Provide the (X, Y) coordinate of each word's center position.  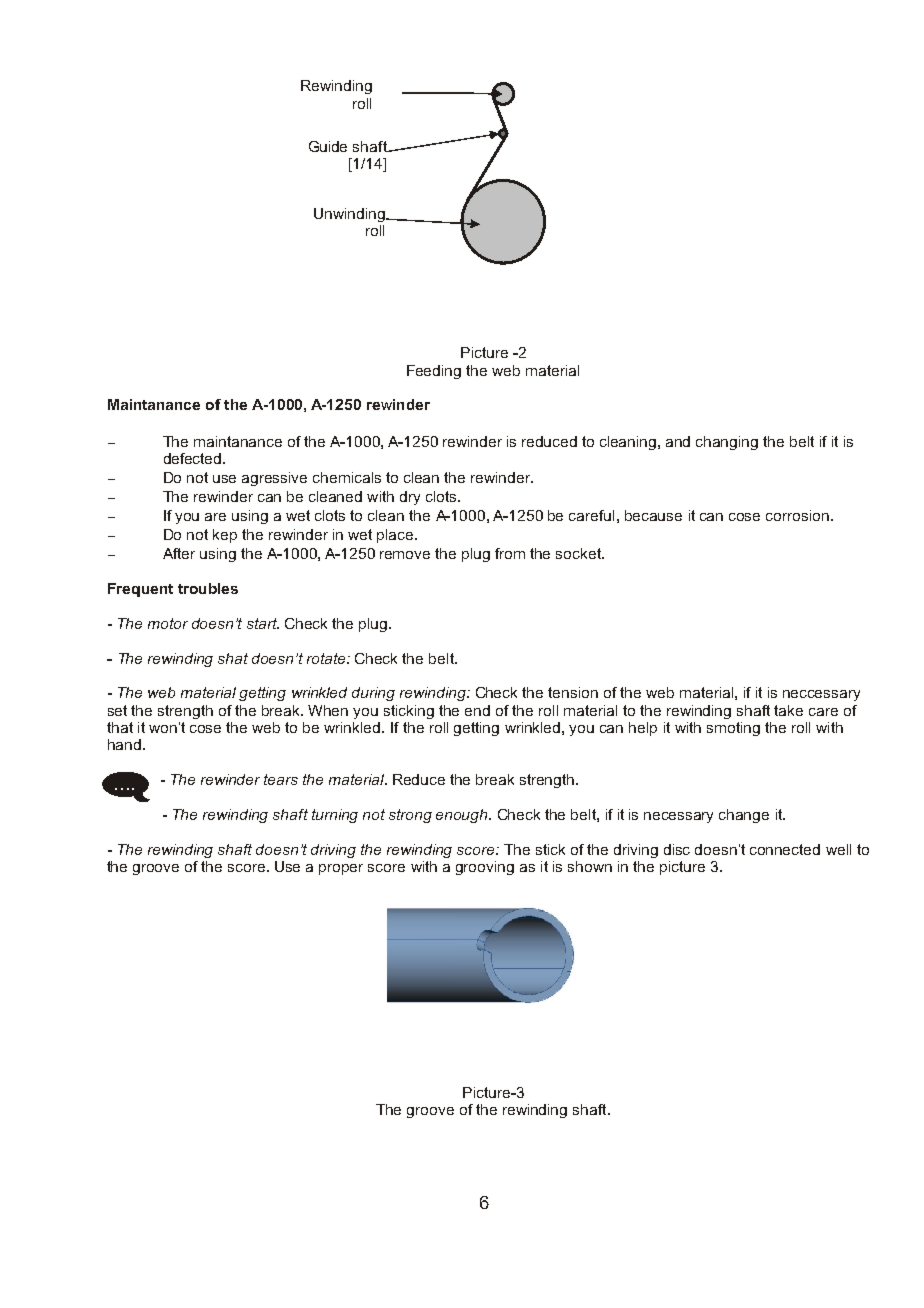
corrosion (797, 515)
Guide (328, 146)
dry (410, 498)
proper (341, 869)
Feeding (434, 372)
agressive (274, 479)
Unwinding (350, 215)
